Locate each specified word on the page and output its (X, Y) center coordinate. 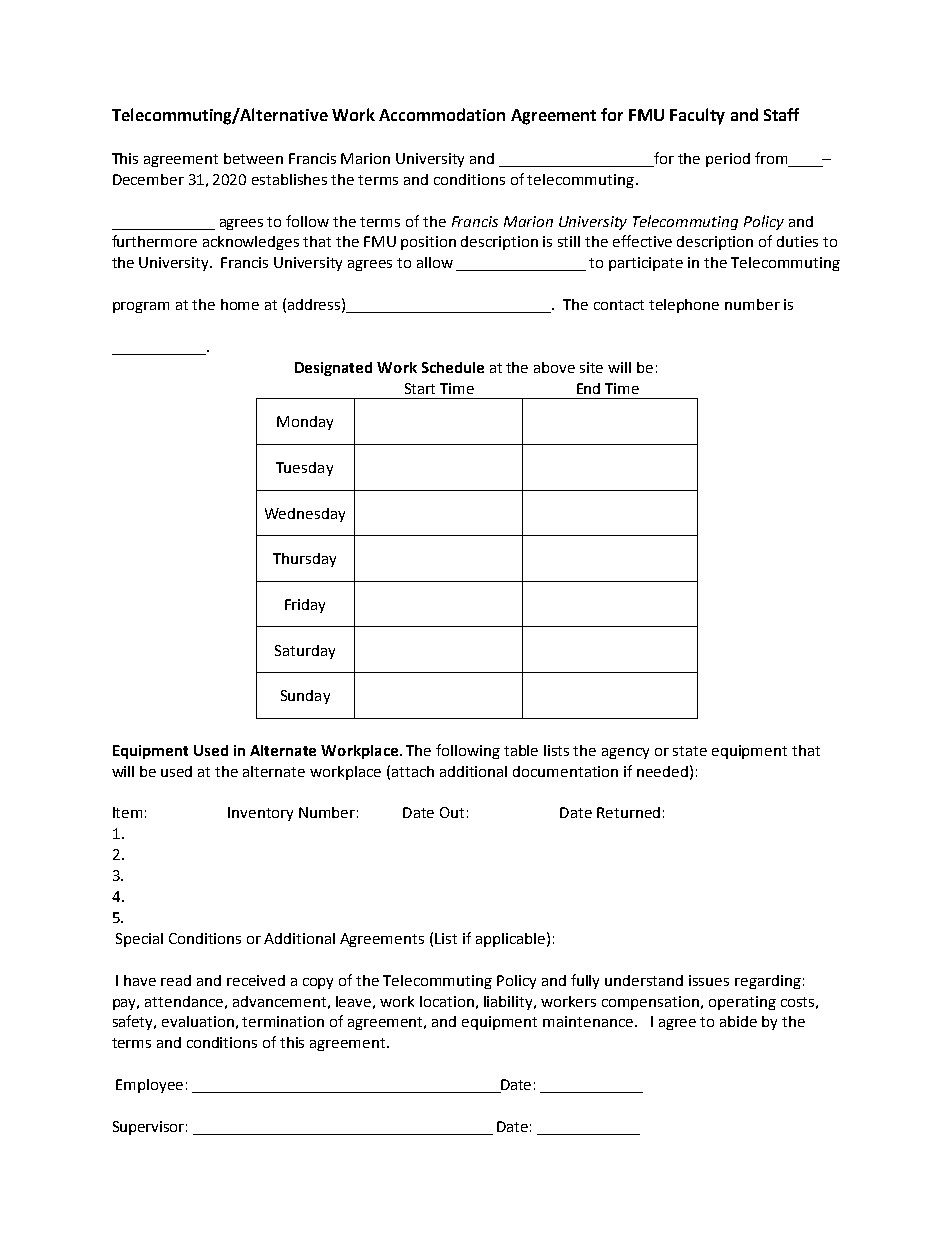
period (728, 160)
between (253, 158)
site (591, 367)
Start (420, 388)
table (521, 750)
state (690, 751)
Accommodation (442, 114)
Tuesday (304, 469)
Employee (149, 1086)
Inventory (260, 814)
